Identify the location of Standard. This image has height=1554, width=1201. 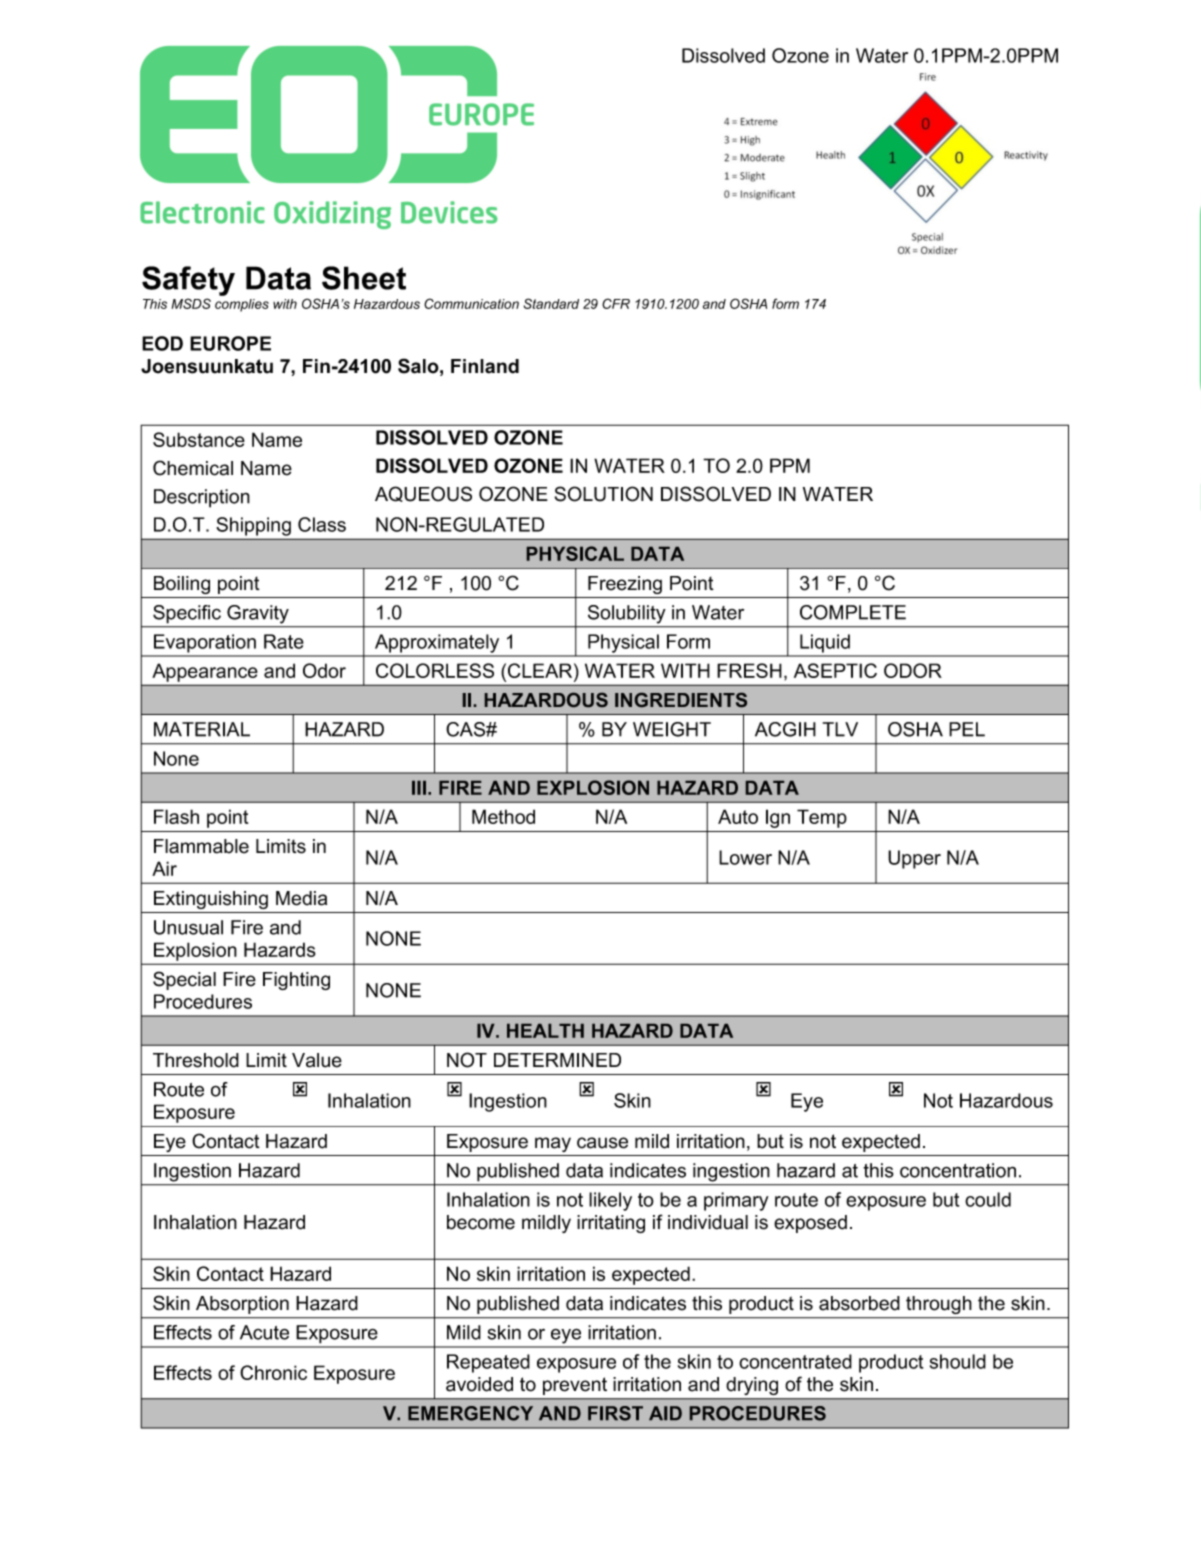
(551, 303).
